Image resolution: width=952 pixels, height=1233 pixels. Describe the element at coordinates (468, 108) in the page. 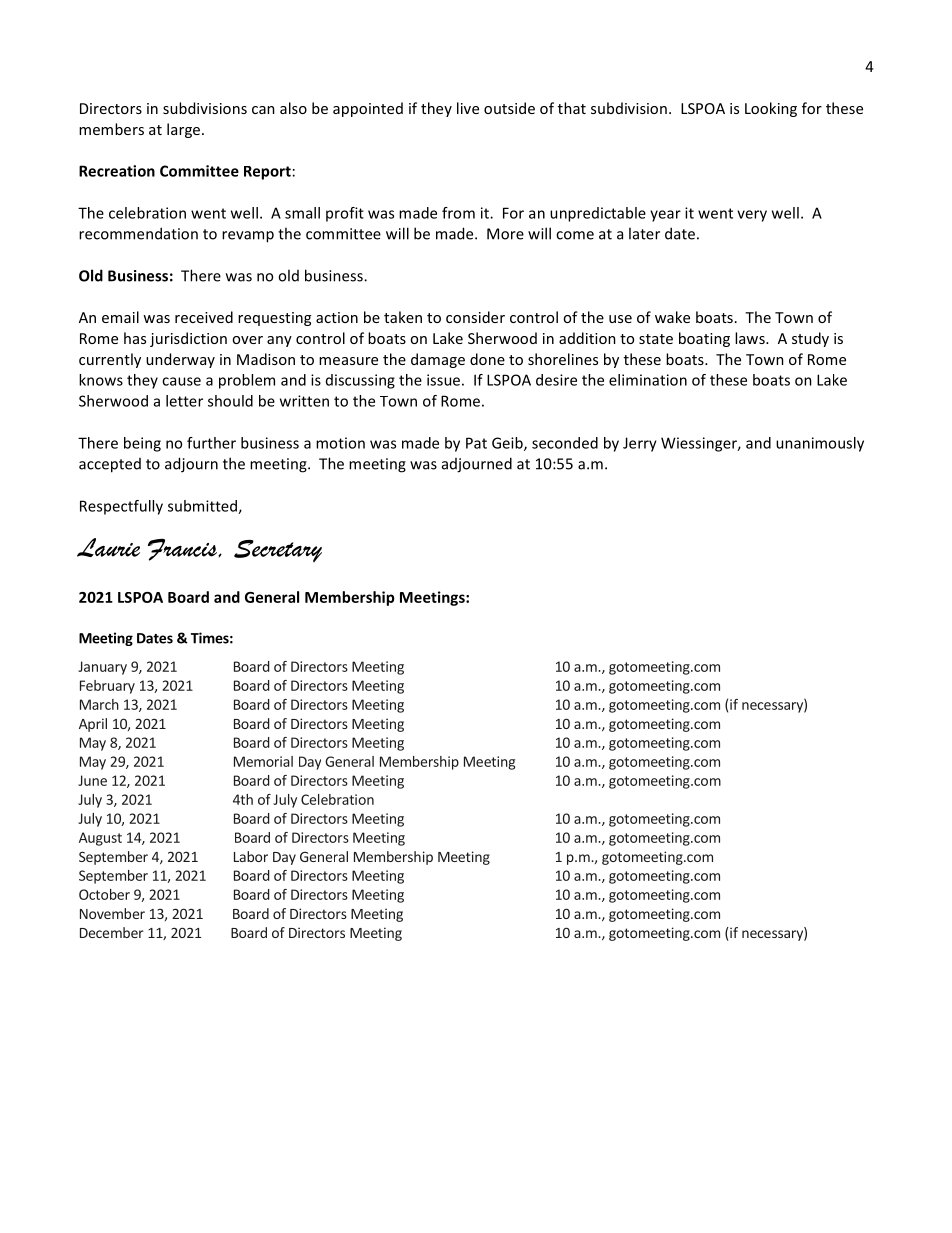

I see `live` at that location.
